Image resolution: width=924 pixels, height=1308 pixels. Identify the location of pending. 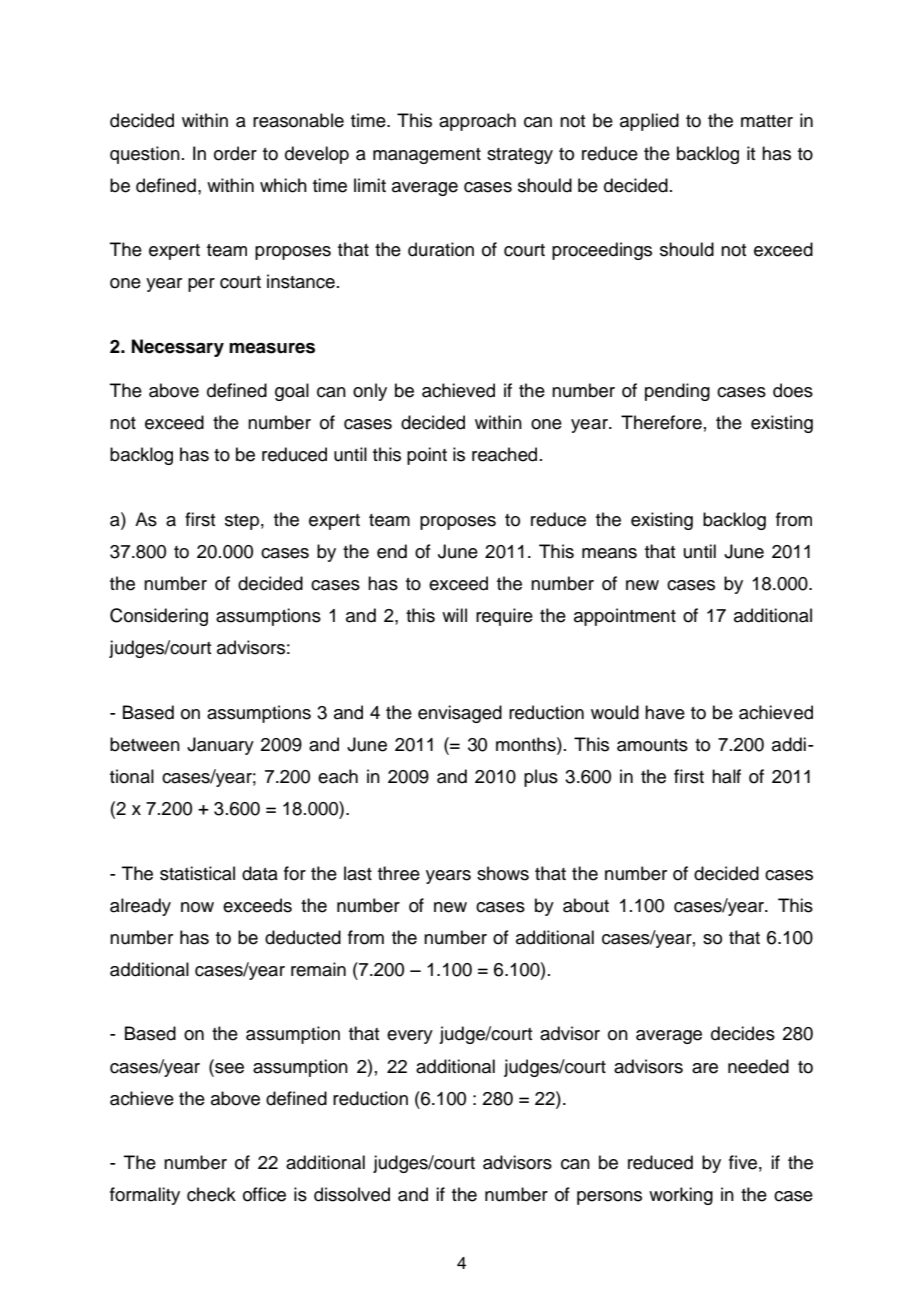
(677, 392).
